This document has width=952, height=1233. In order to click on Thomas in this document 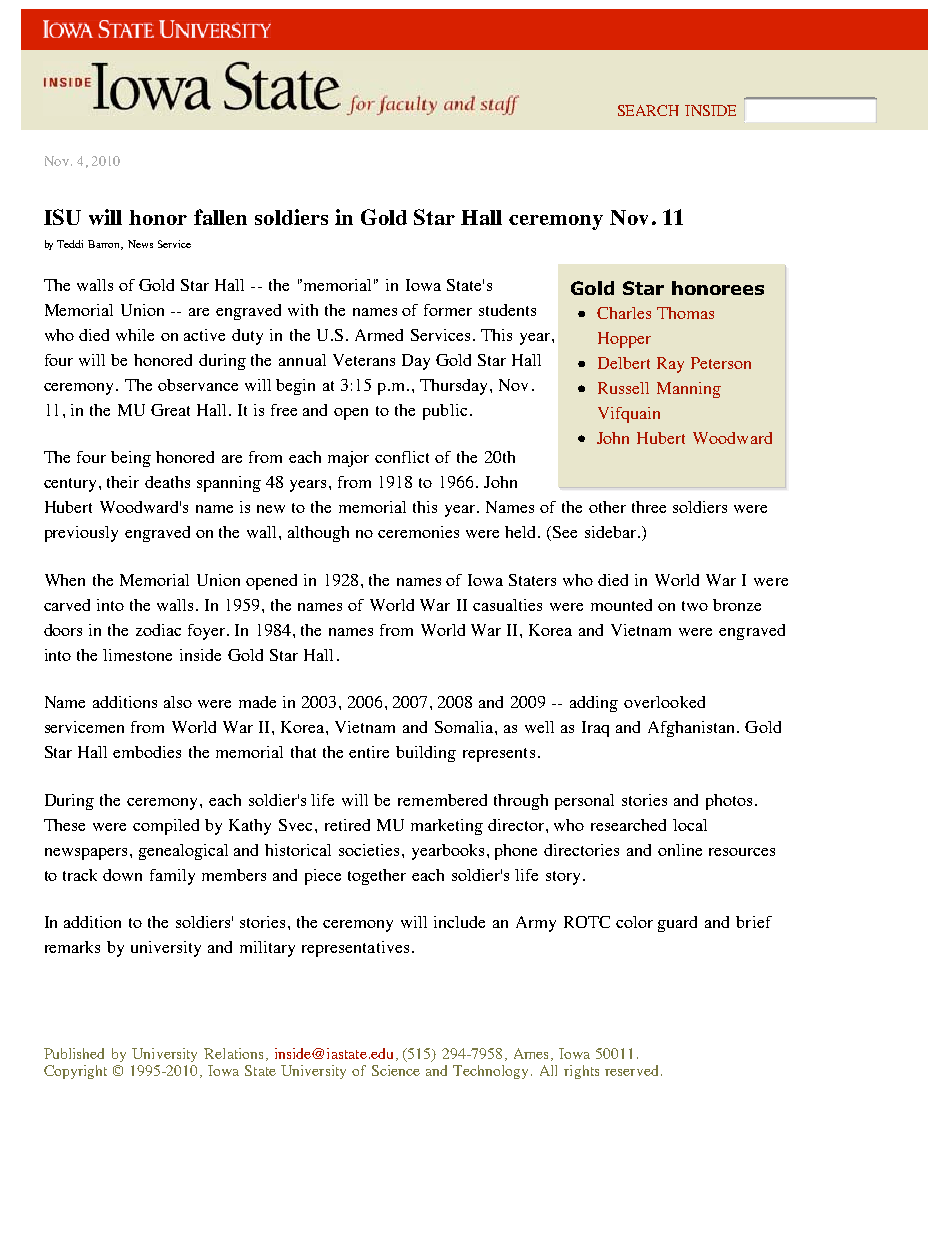, I will do `click(685, 313)`.
